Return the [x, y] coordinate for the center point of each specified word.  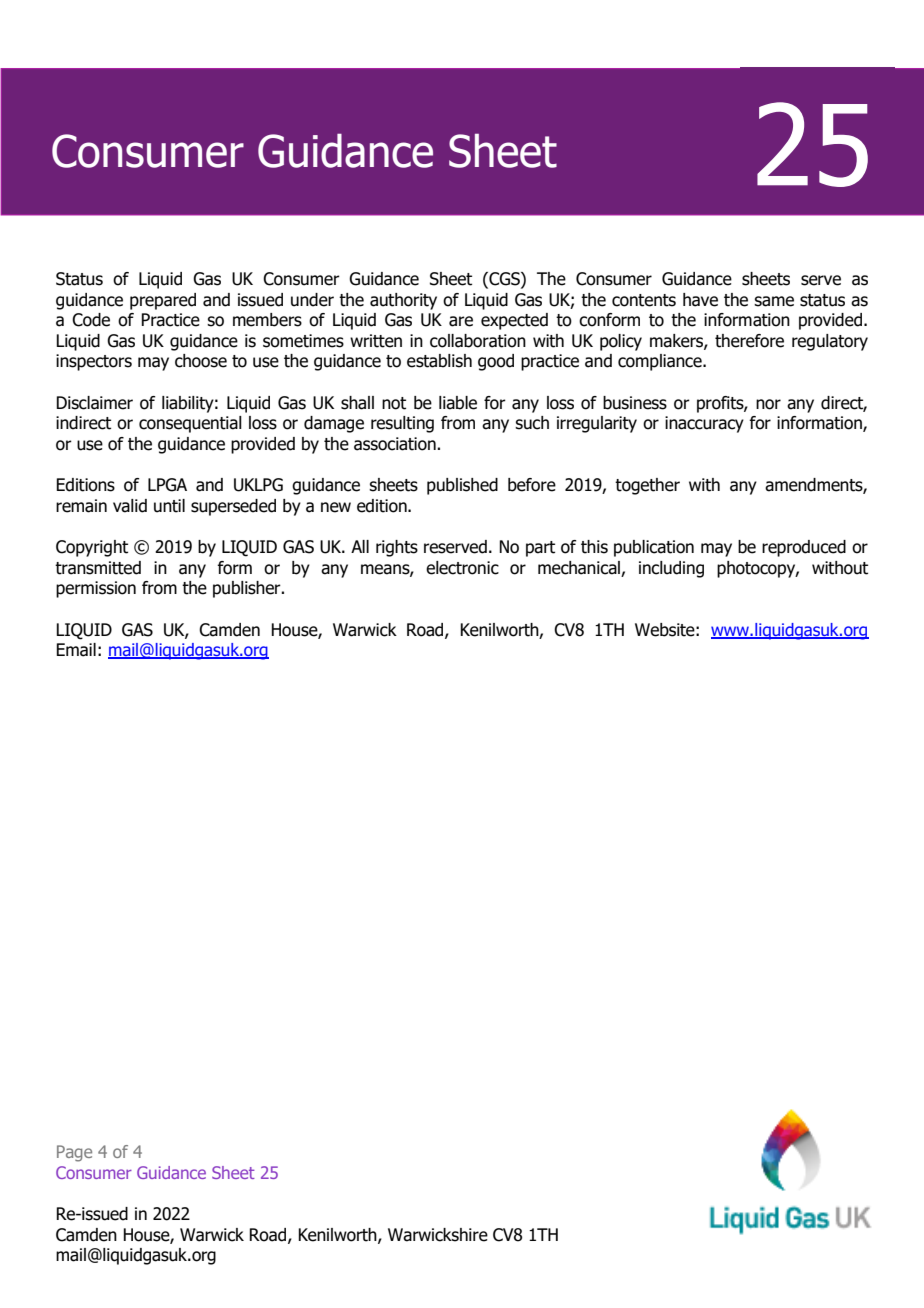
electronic [462, 568]
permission [96, 589]
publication [654, 548]
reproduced [804, 548]
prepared [163, 301]
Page [74, 1153]
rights [397, 548]
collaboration [478, 341]
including [671, 569]
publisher [248, 589]
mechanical [579, 568]
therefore [749, 341]
